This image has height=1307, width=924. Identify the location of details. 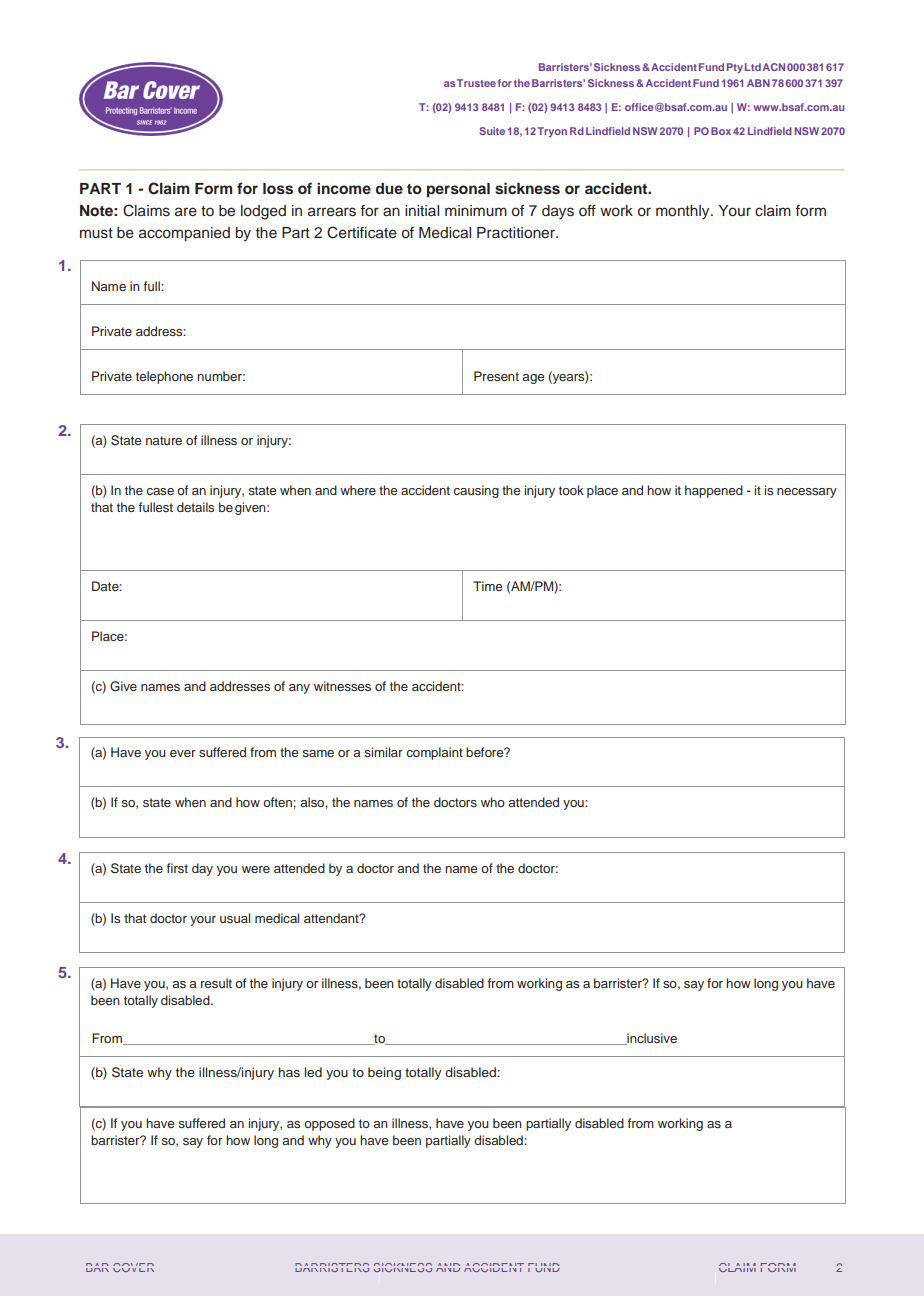
(195, 507).
